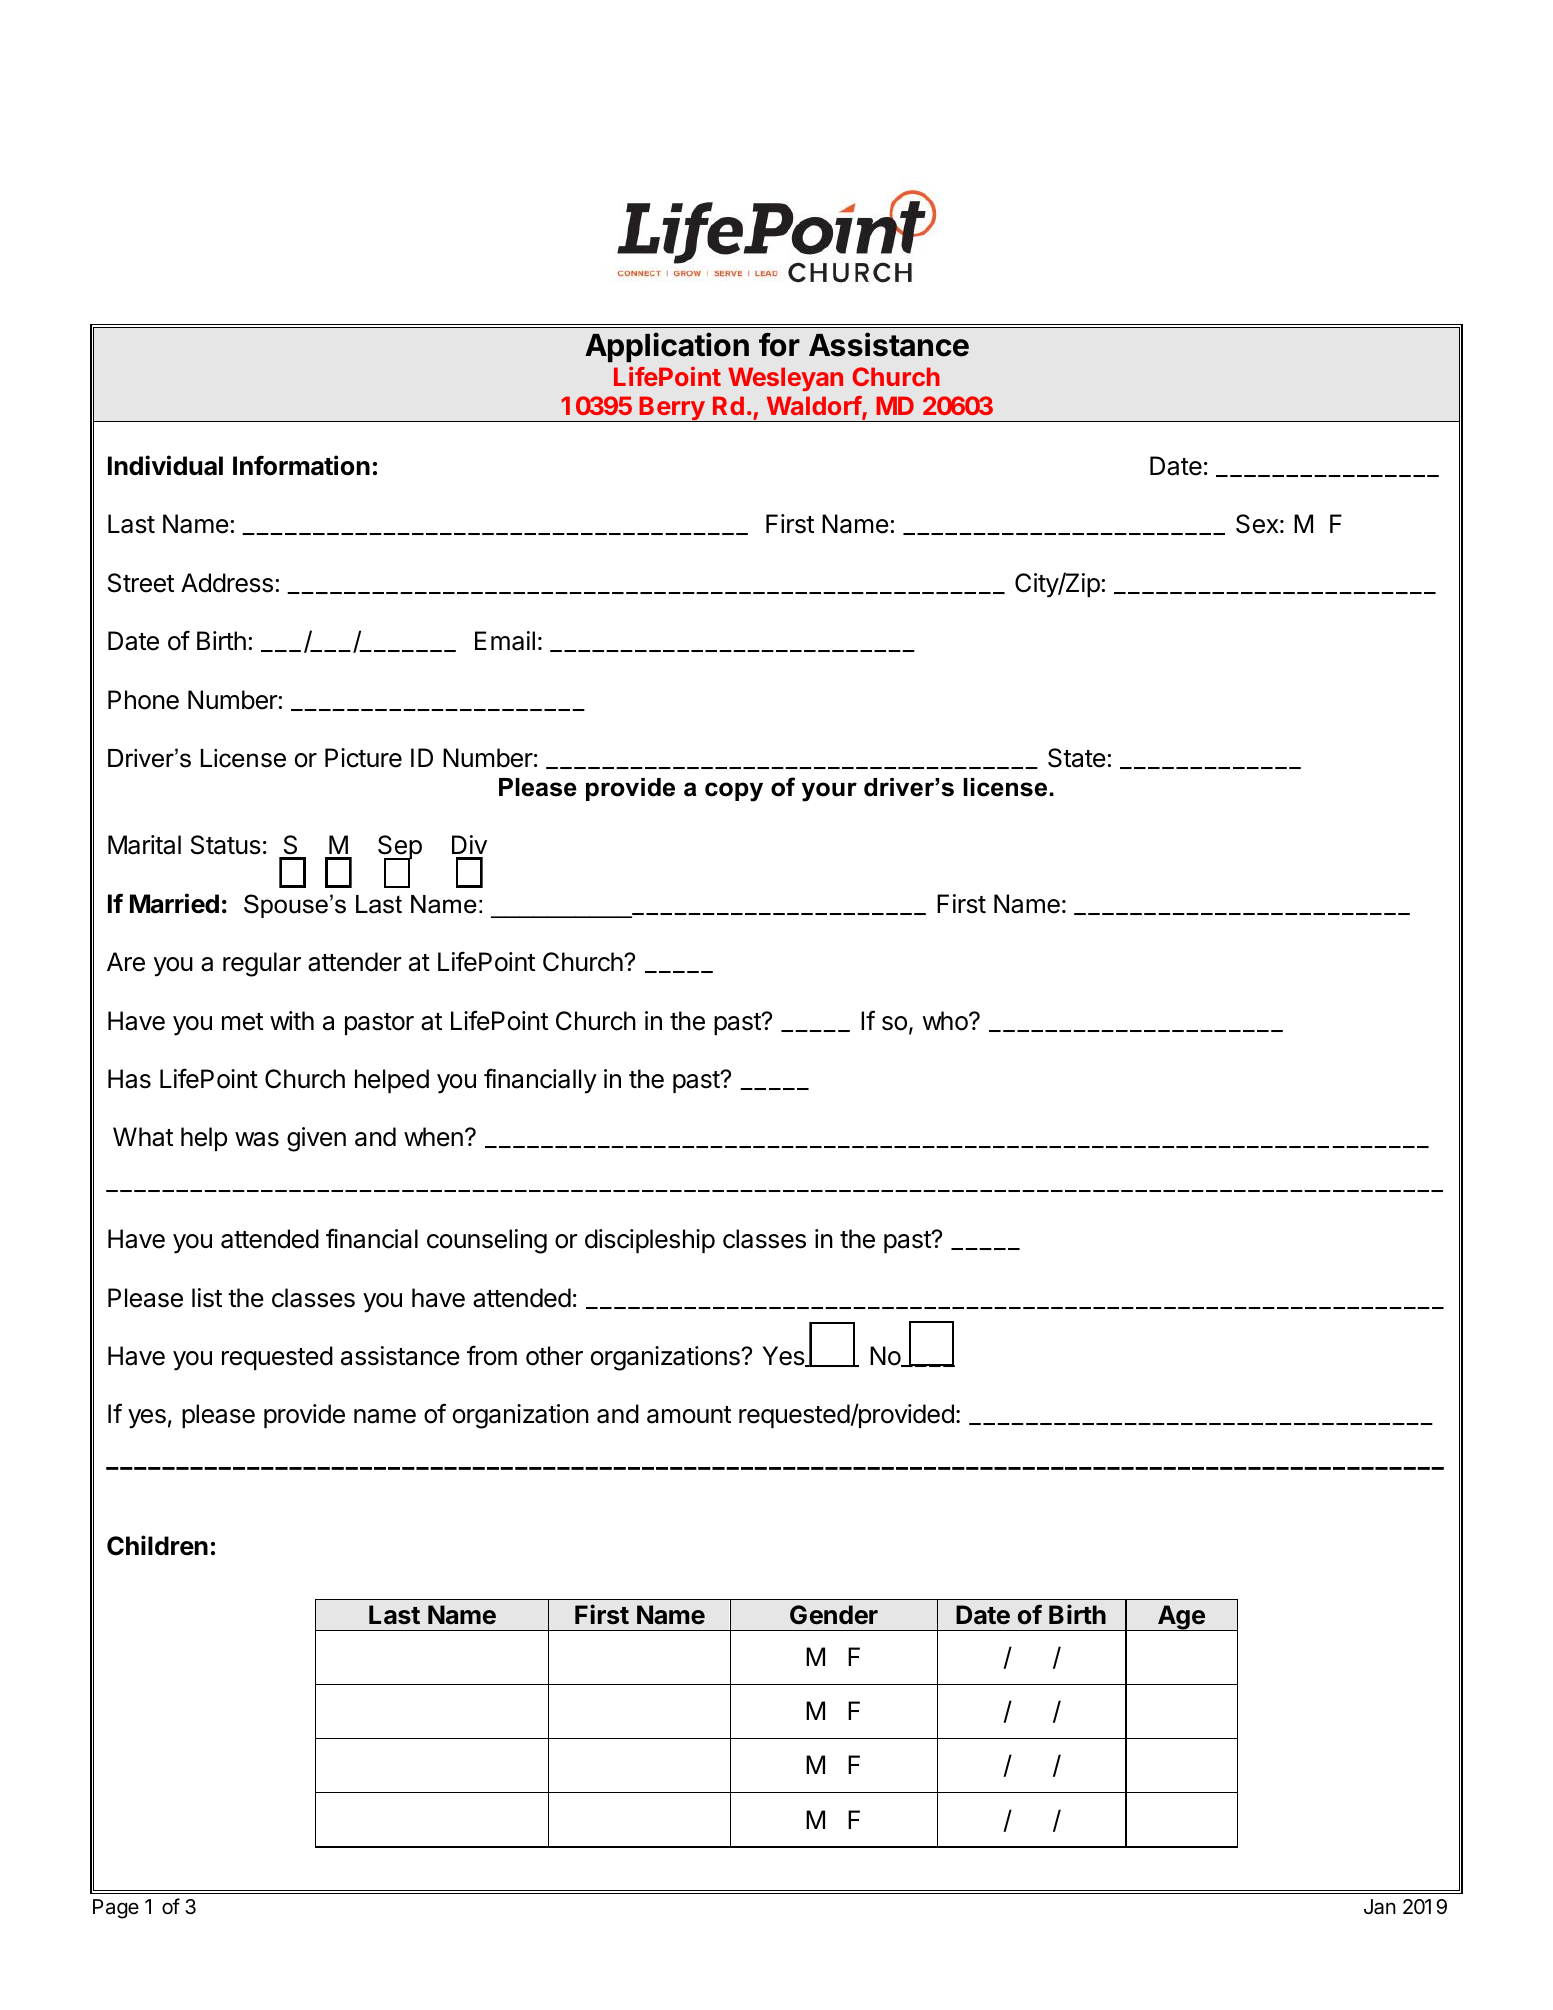 This document has width=1553, height=2010. What do you see at coordinates (834, 1615) in the document?
I see `Gender` at bounding box center [834, 1615].
